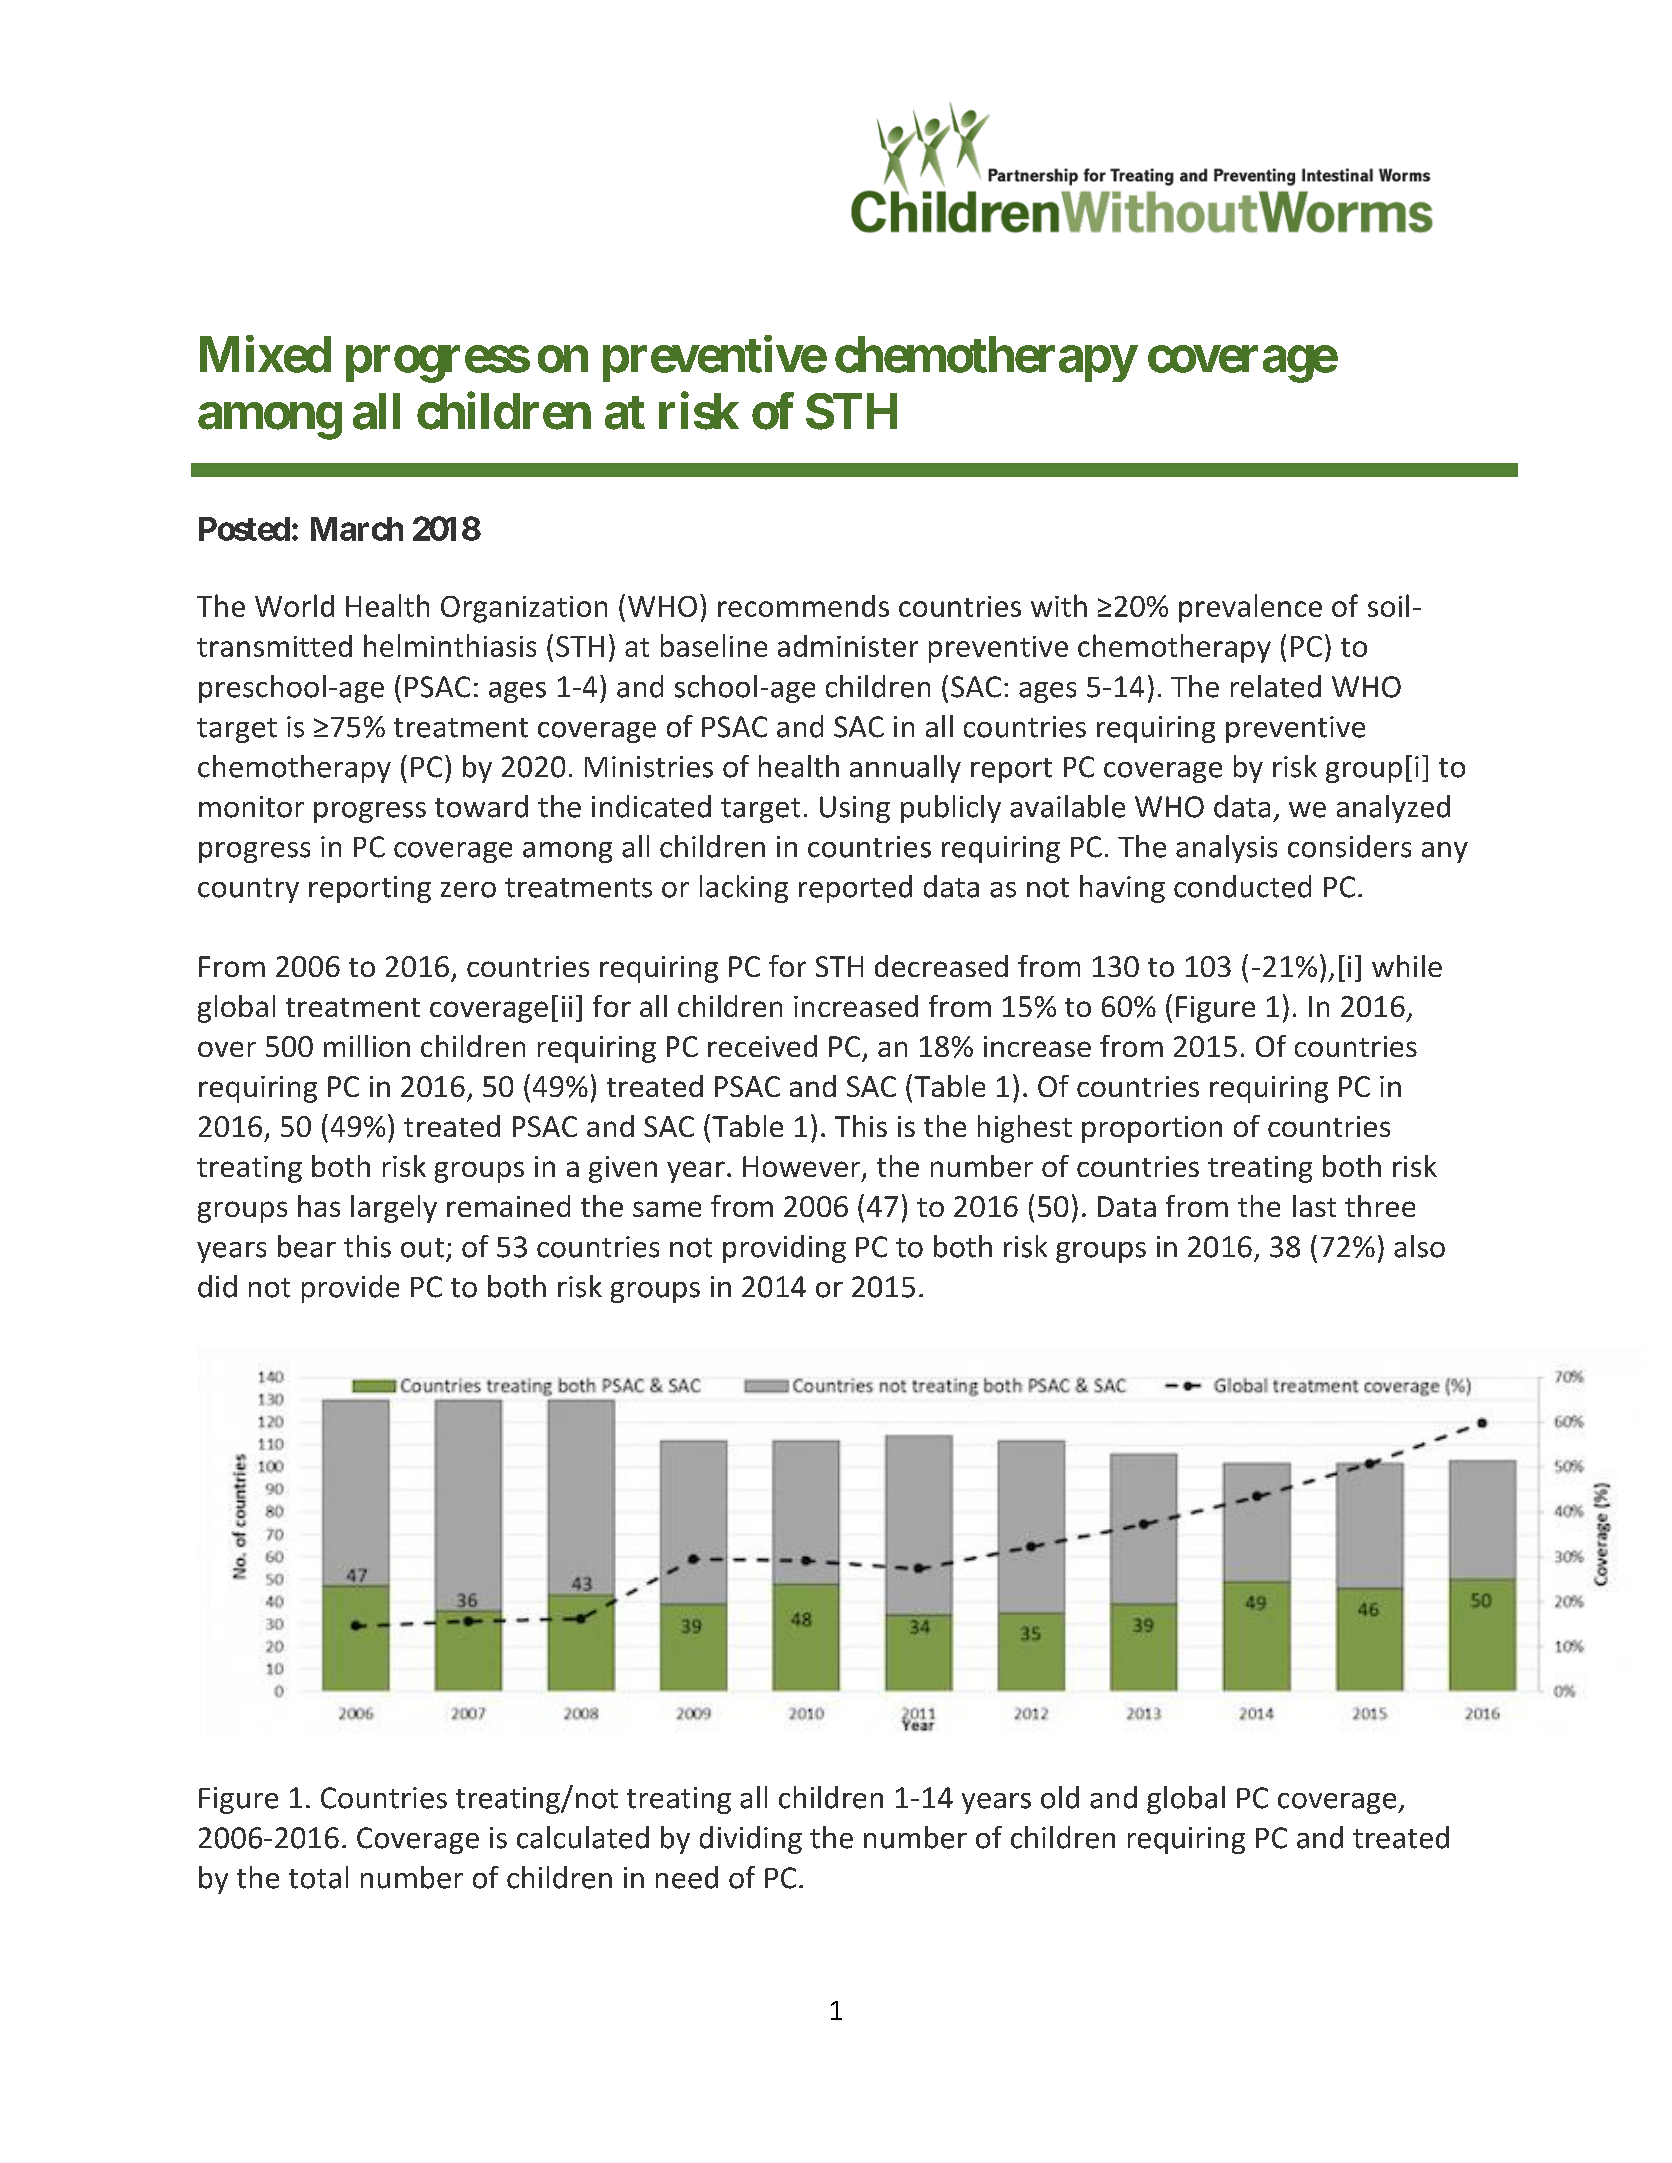  What do you see at coordinates (1250, 608) in the page?
I see `prevalence` at bounding box center [1250, 608].
